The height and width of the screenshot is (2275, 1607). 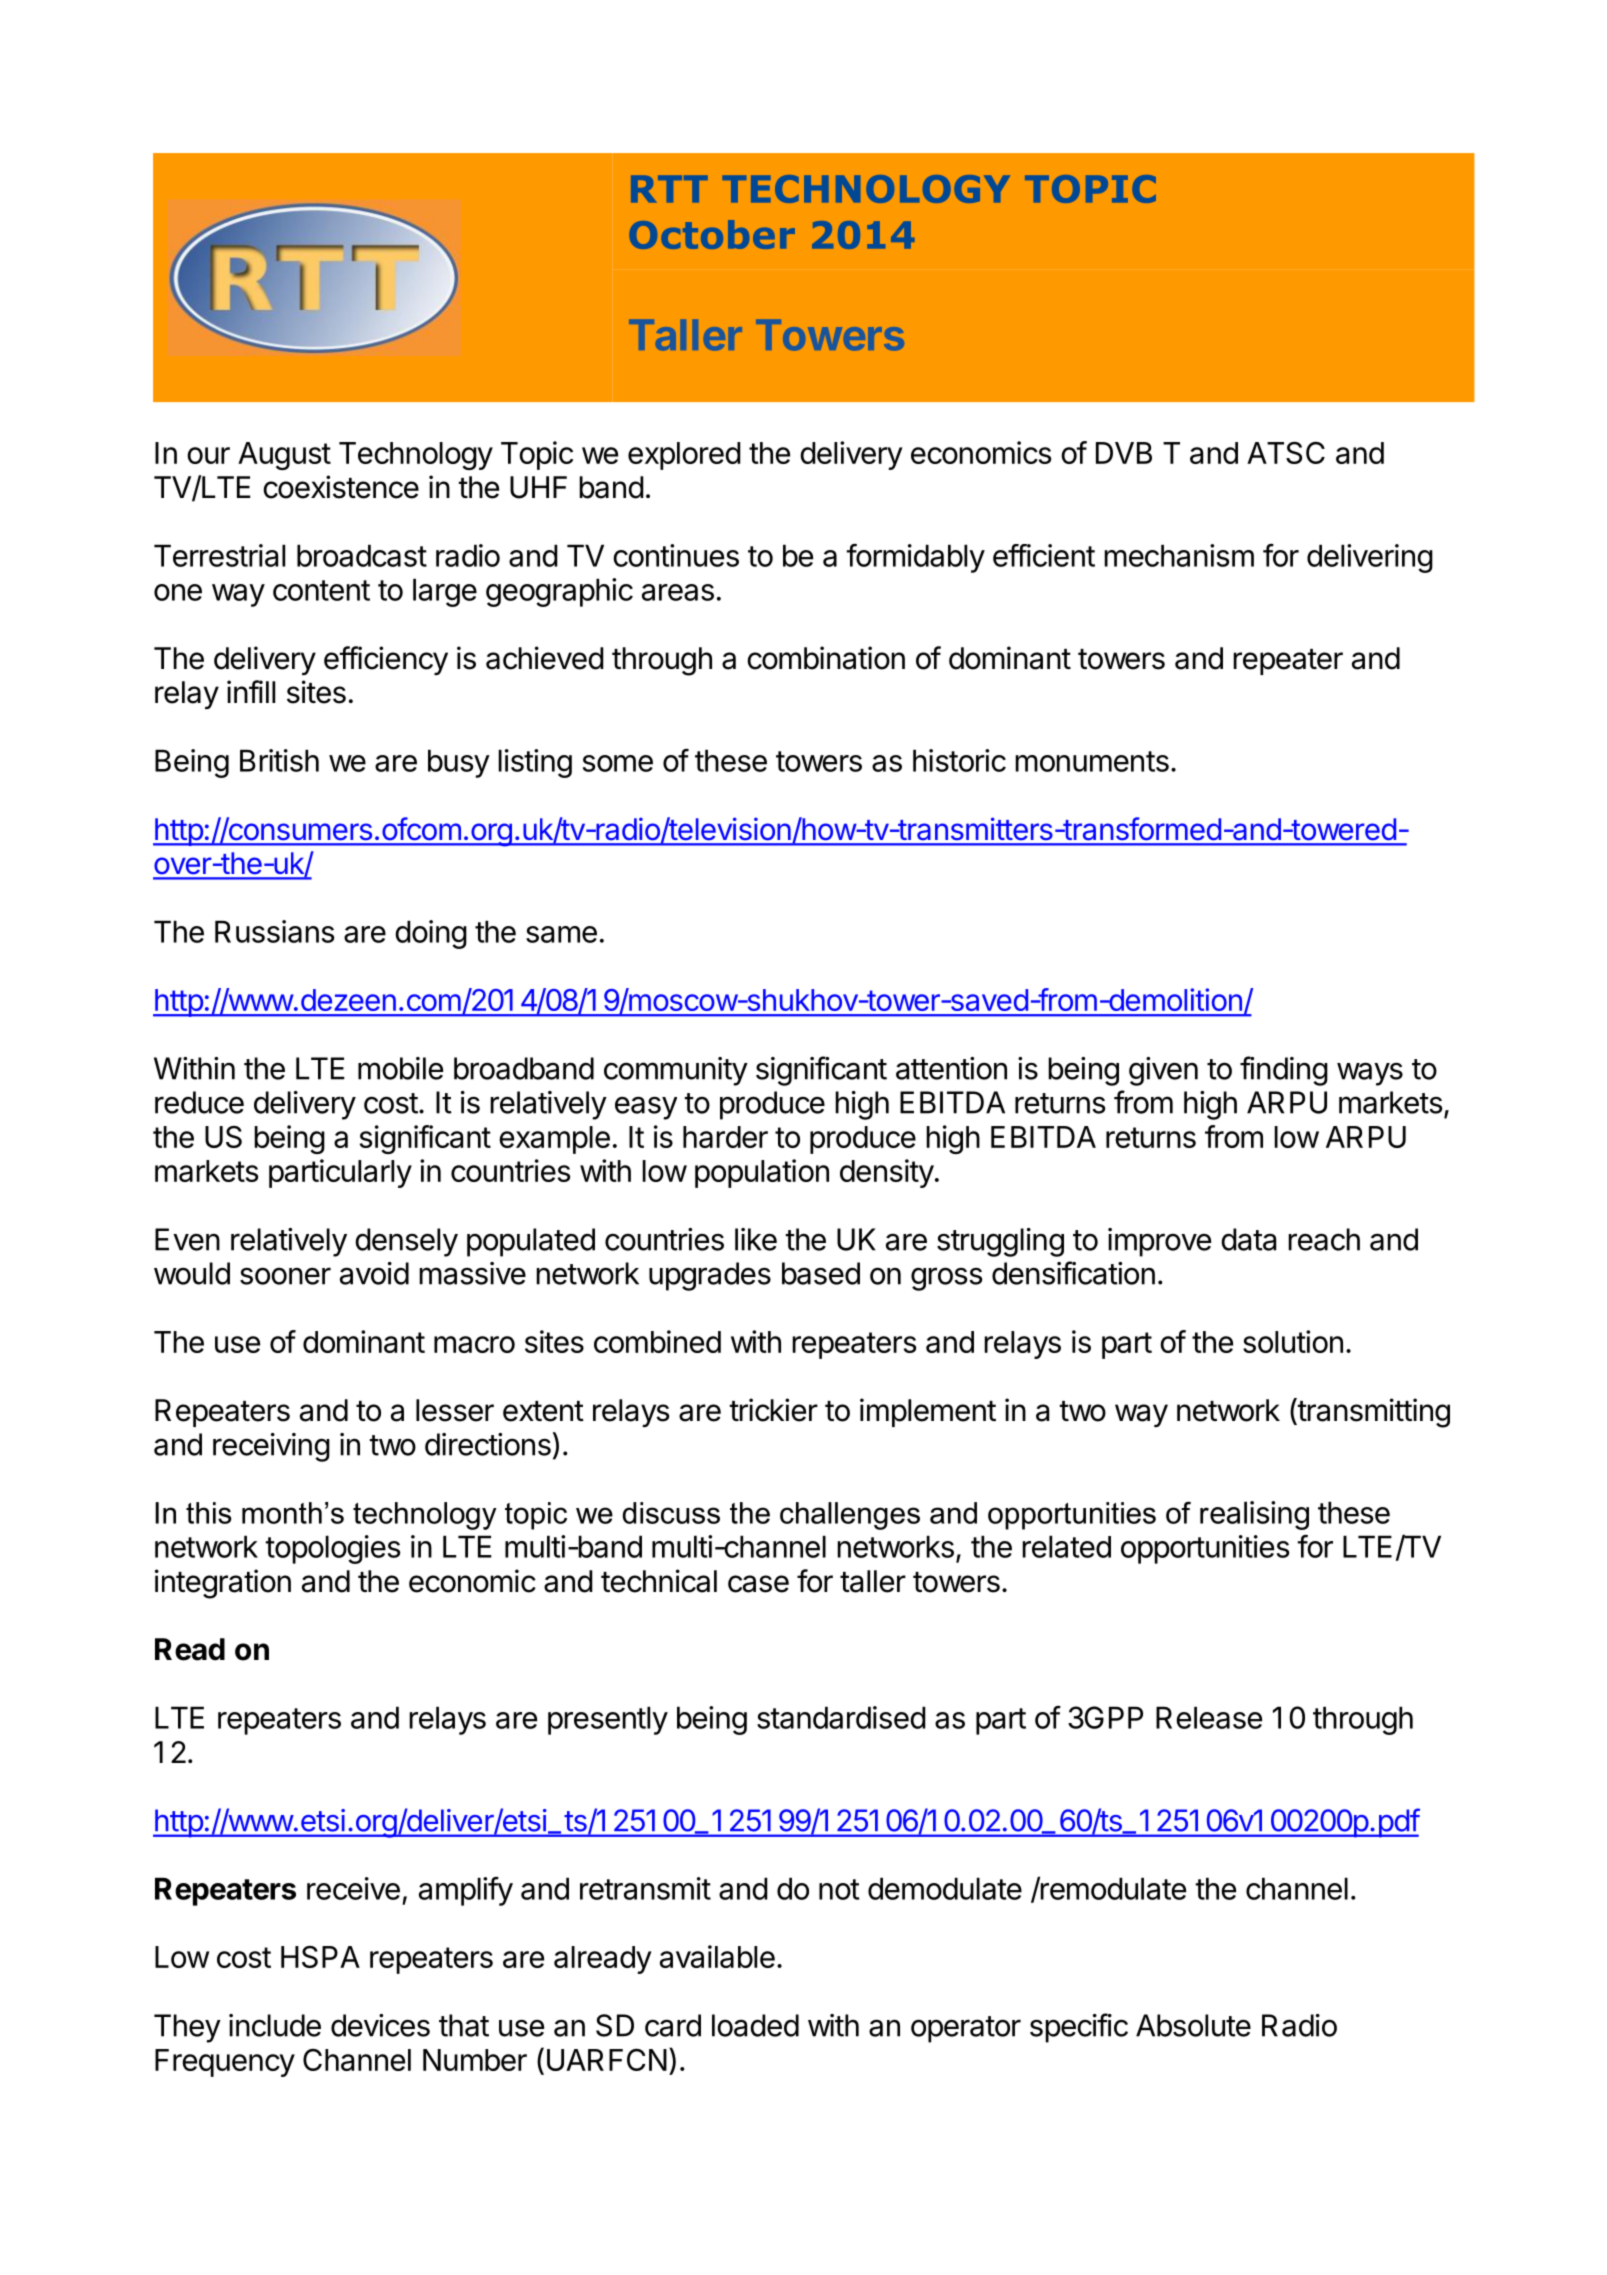 I want to click on monuments, so click(x=1092, y=761).
